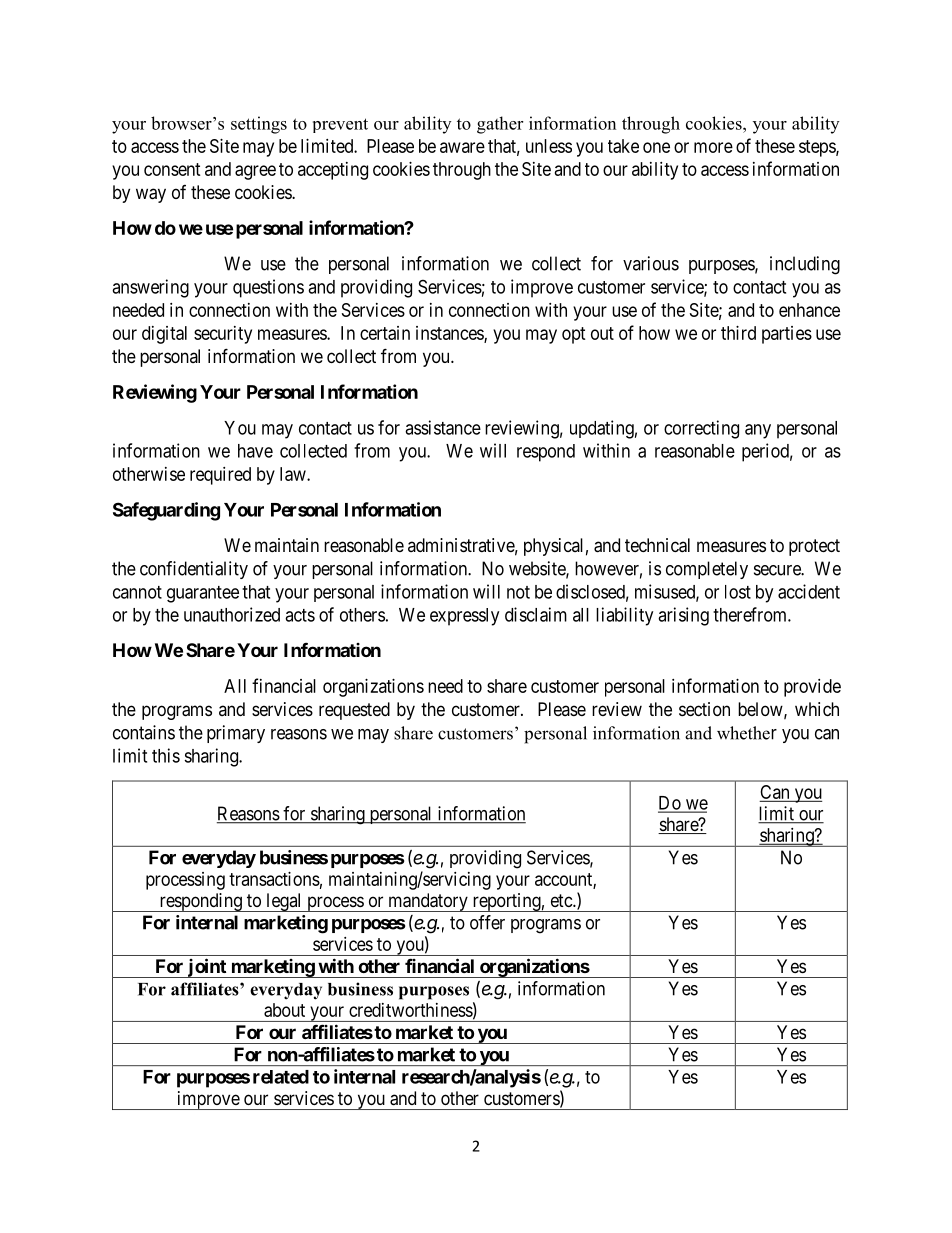  Describe the element at coordinates (203, 594) in the document. I see `guarantee` at that location.
